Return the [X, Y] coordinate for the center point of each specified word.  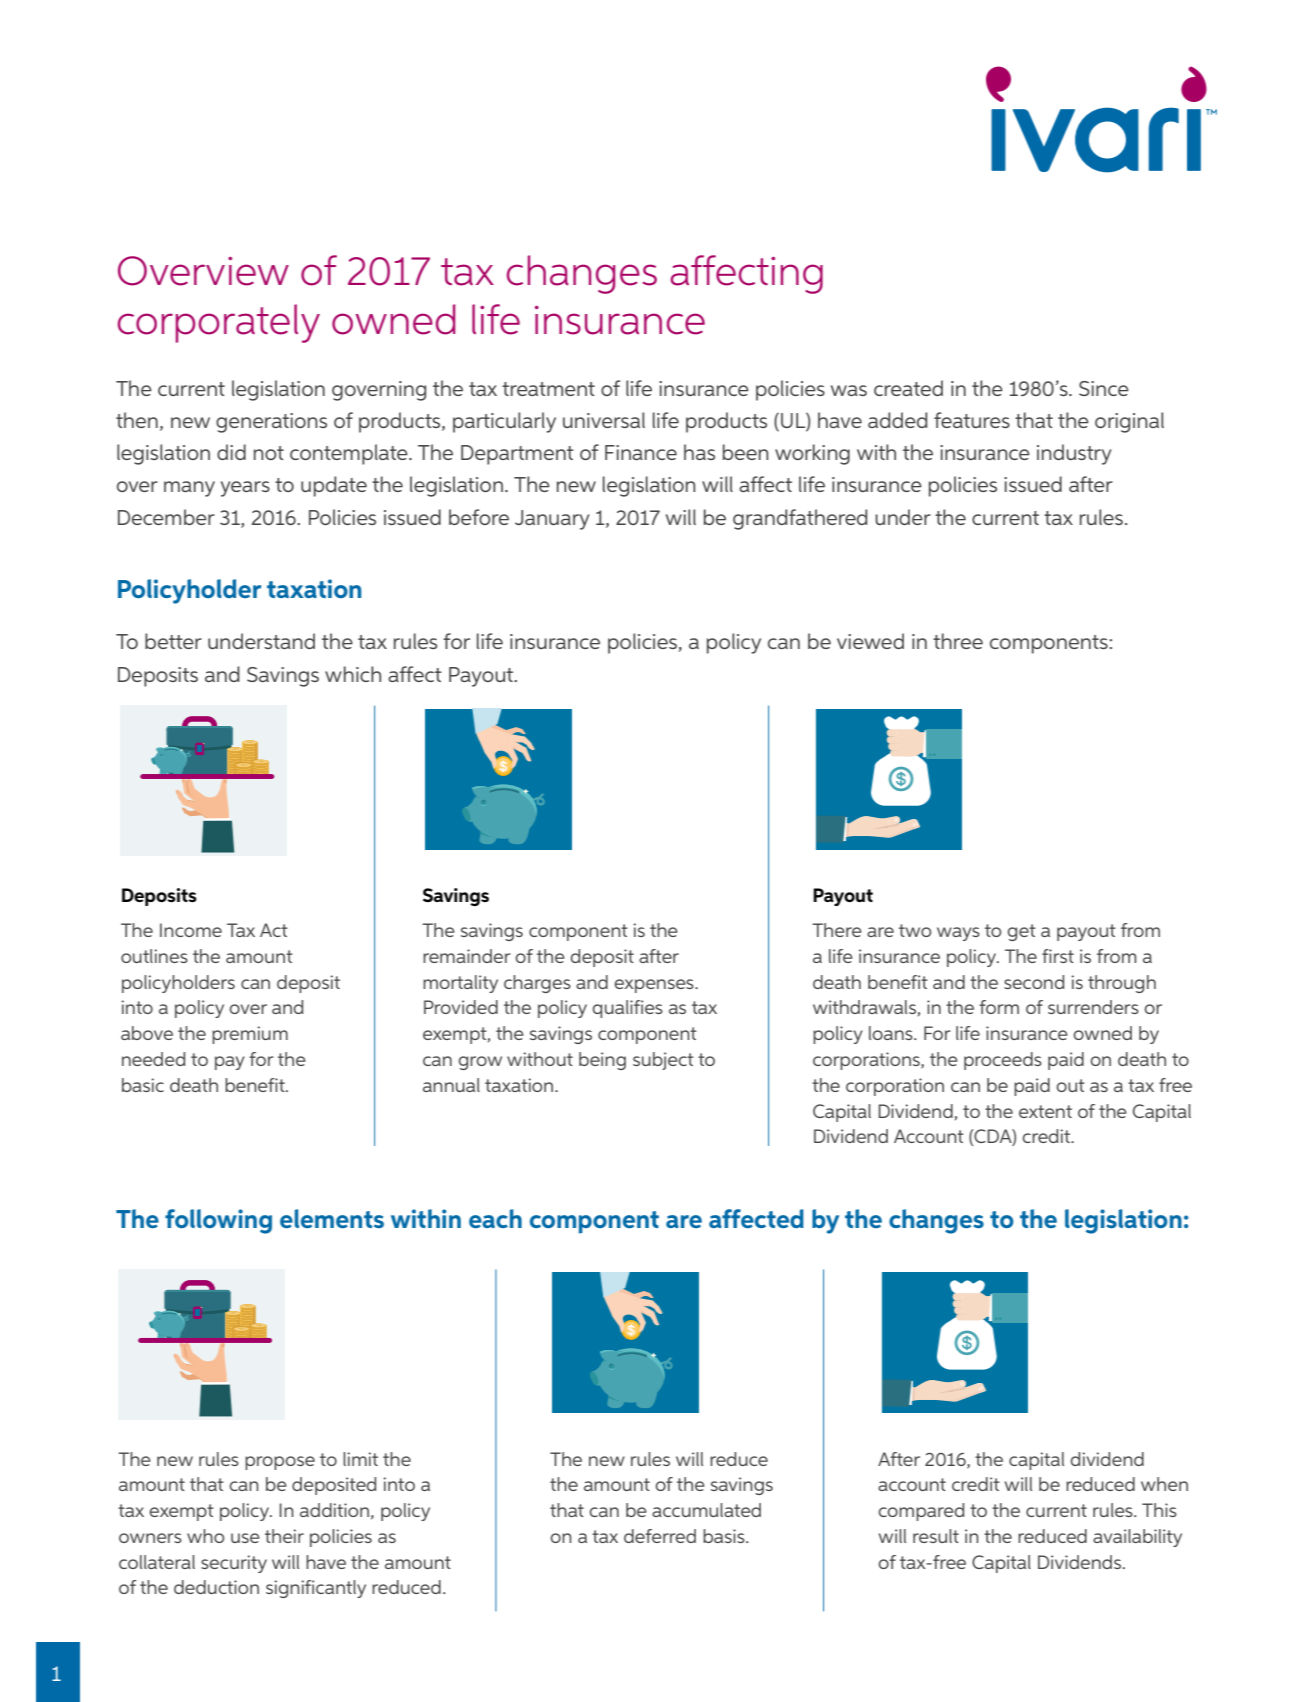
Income [191, 930]
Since [1104, 388]
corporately [219, 323]
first [1058, 956]
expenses [655, 986]
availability [1137, 1538]
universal [604, 420]
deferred [660, 1536]
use [245, 1538]
